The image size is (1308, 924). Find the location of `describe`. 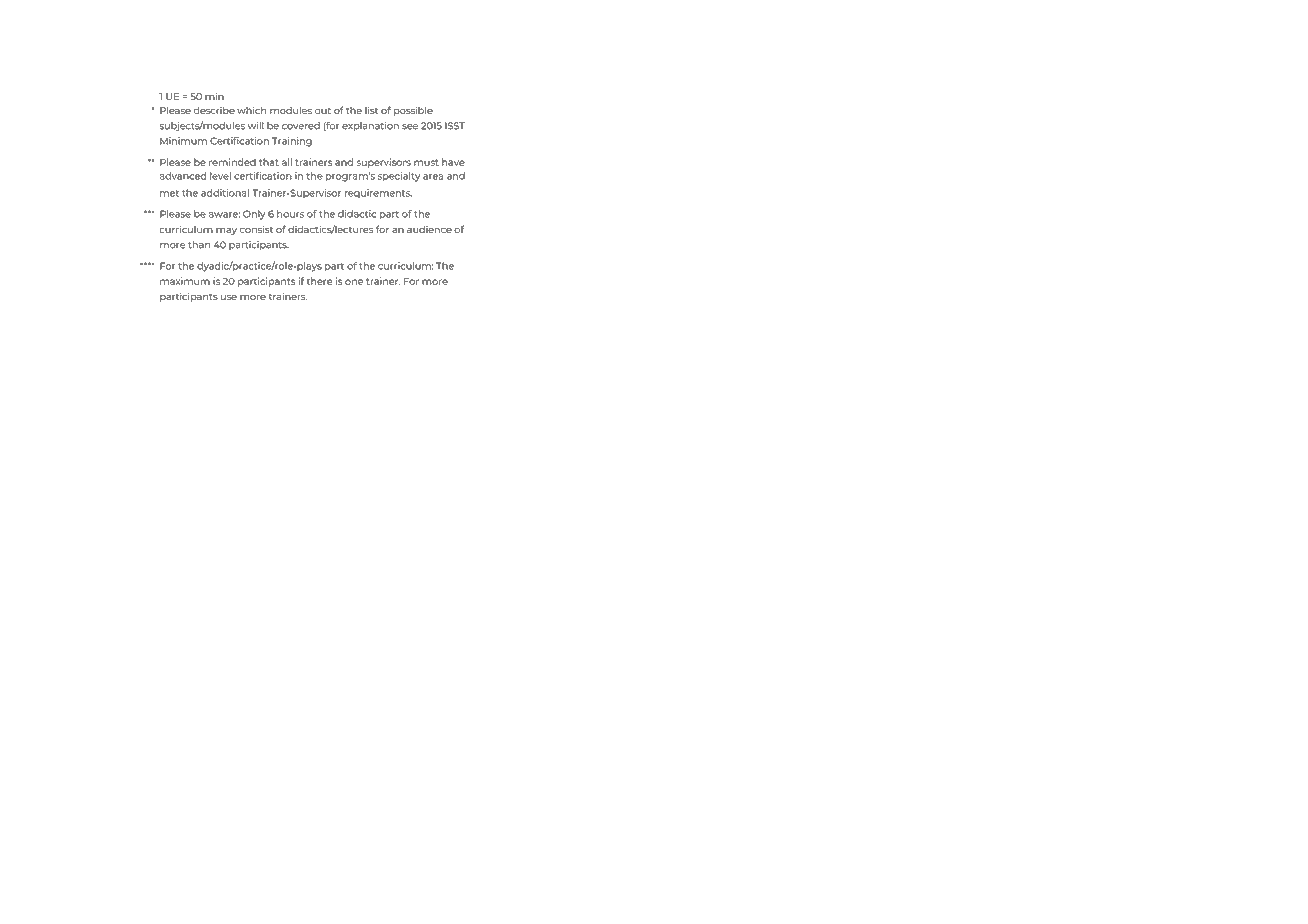

describe is located at coordinates (214, 110).
